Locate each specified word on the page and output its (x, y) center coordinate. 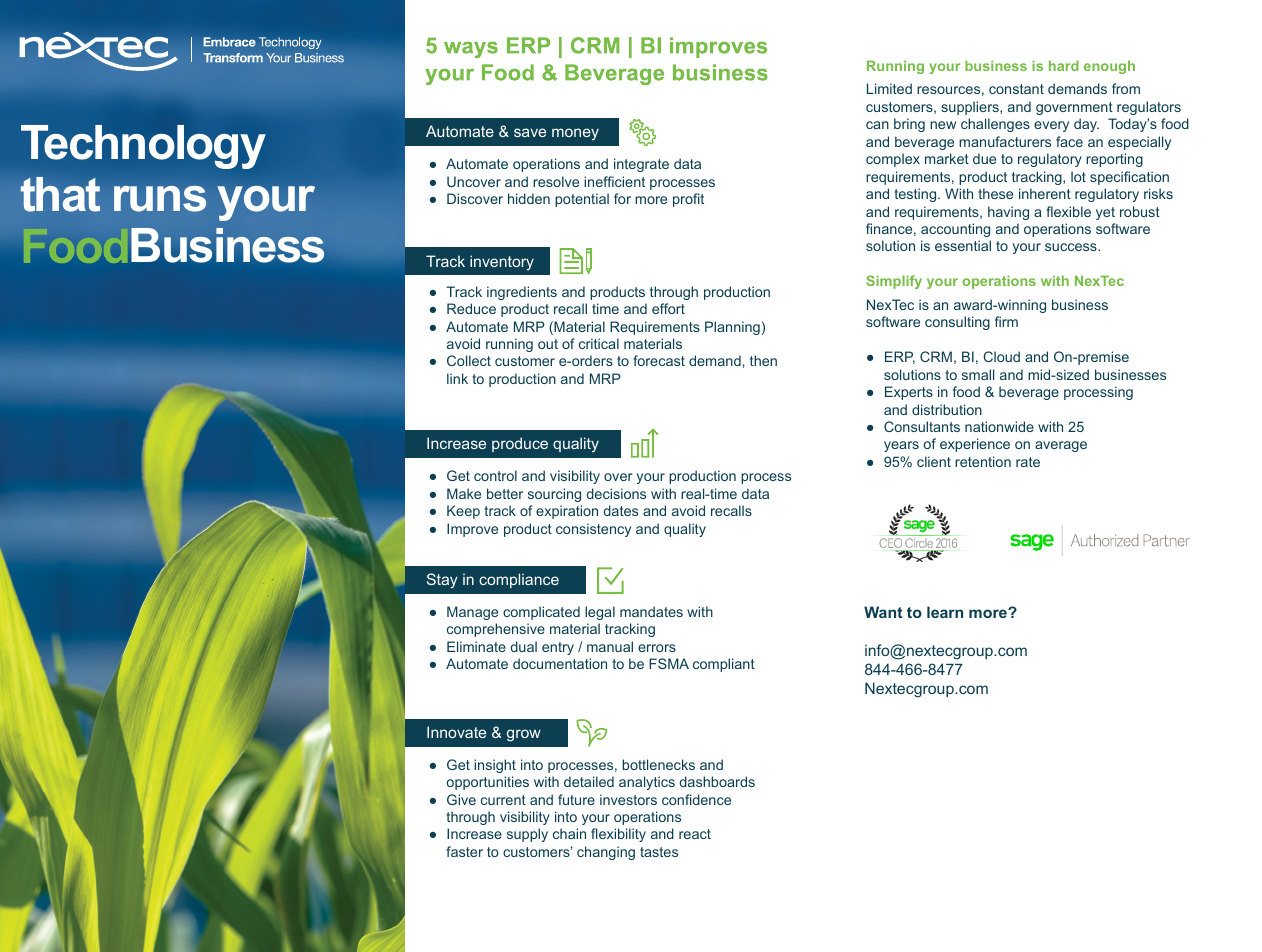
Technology (143, 147)
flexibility (618, 835)
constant (1016, 89)
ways (471, 50)
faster (464, 851)
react (695, 834)
